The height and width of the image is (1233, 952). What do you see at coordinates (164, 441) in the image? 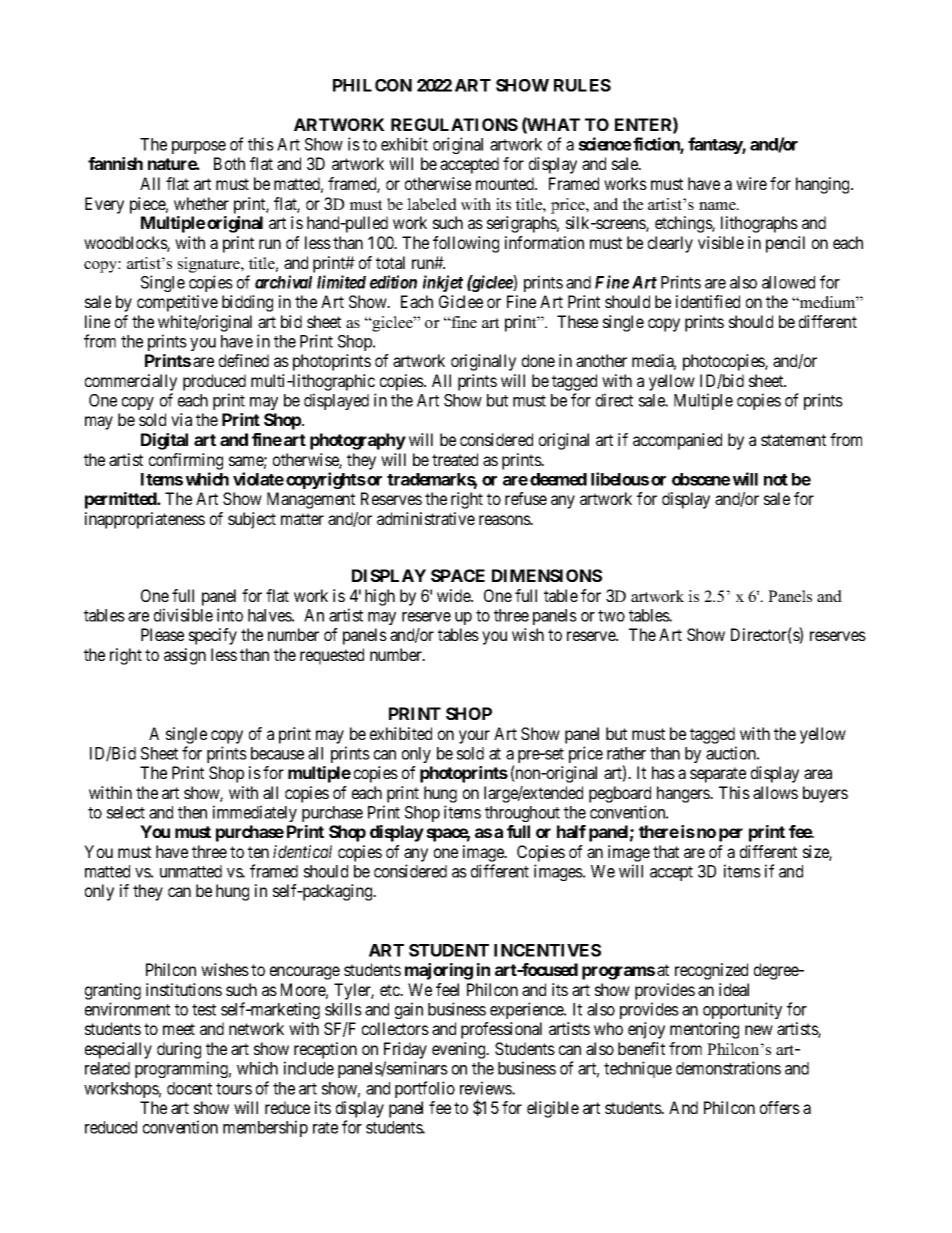
I see `Digital` at bounding box center [164, 441].
